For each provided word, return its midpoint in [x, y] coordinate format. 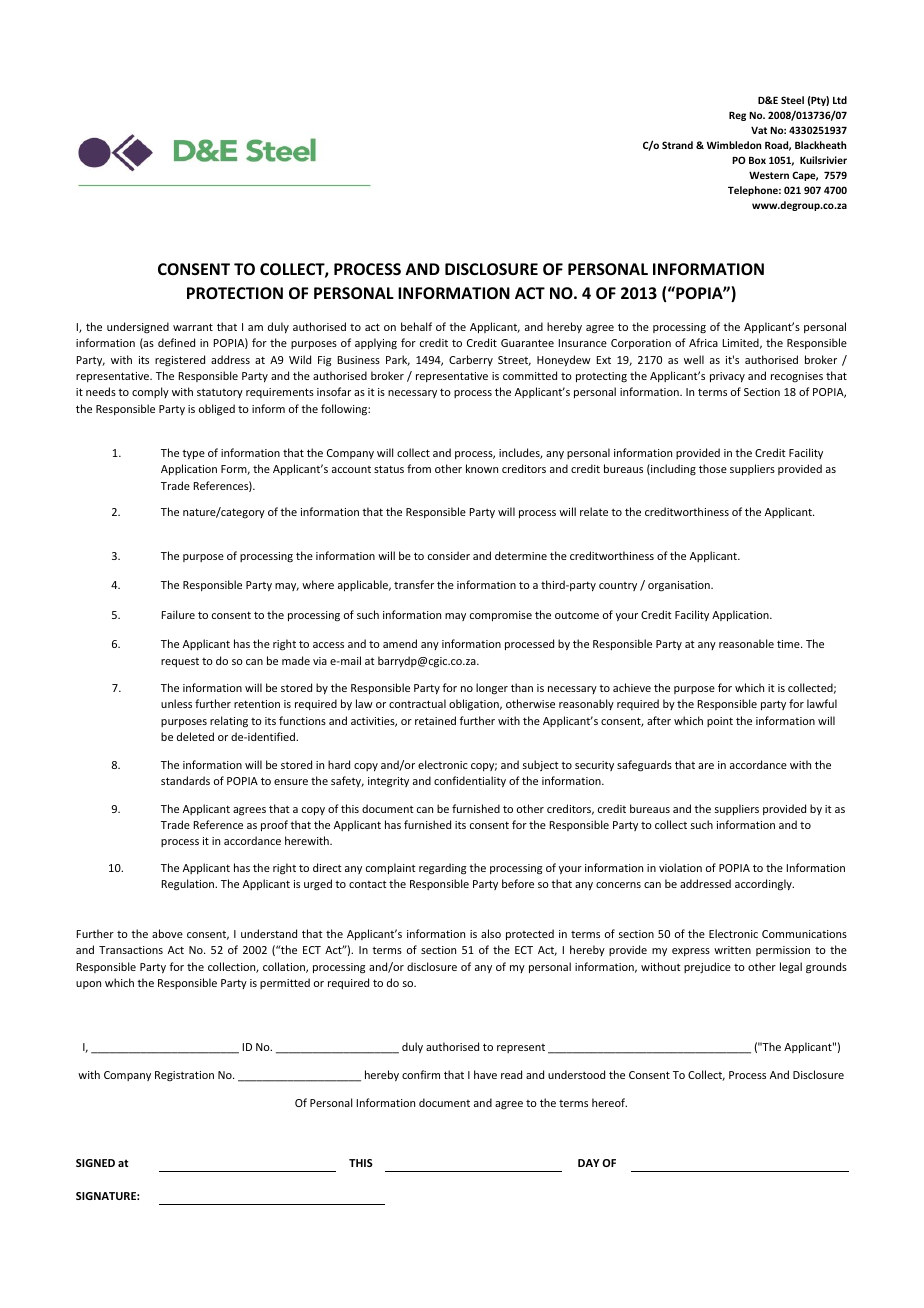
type [193, 454]
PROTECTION [235, 293]
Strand [677, 145]
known [482, 468]
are [706, 766]
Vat [759, 130]
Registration [184, 1076]
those [713, 468]
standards [185, 780]
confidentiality [470, 781]
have [485, 1074]
